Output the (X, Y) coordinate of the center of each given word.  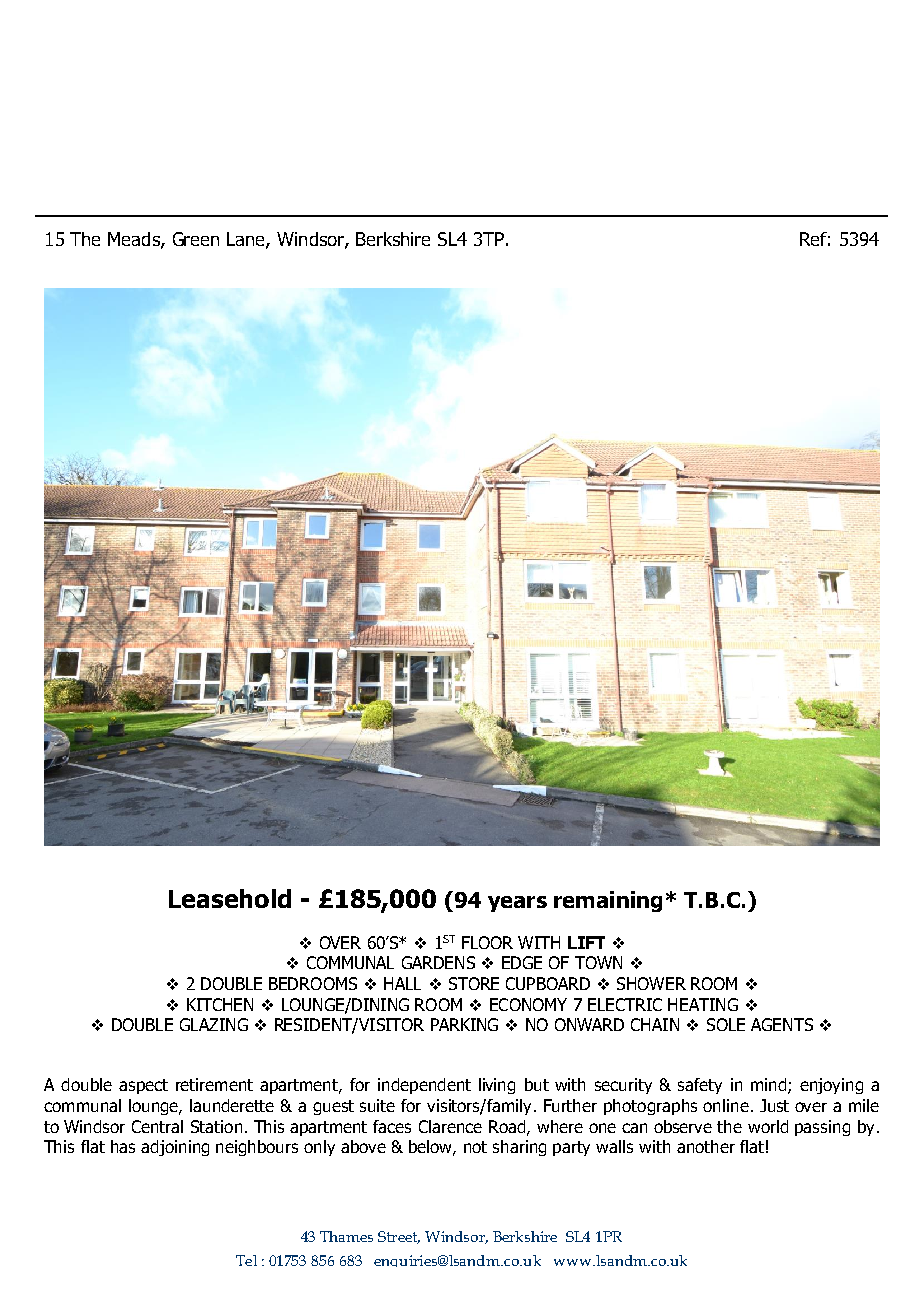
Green (196, 239)
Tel (246, 1260)
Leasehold (230, 898)
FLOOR (487, 942)
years (517, 904)
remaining (608, 901)
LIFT (586, 942)
